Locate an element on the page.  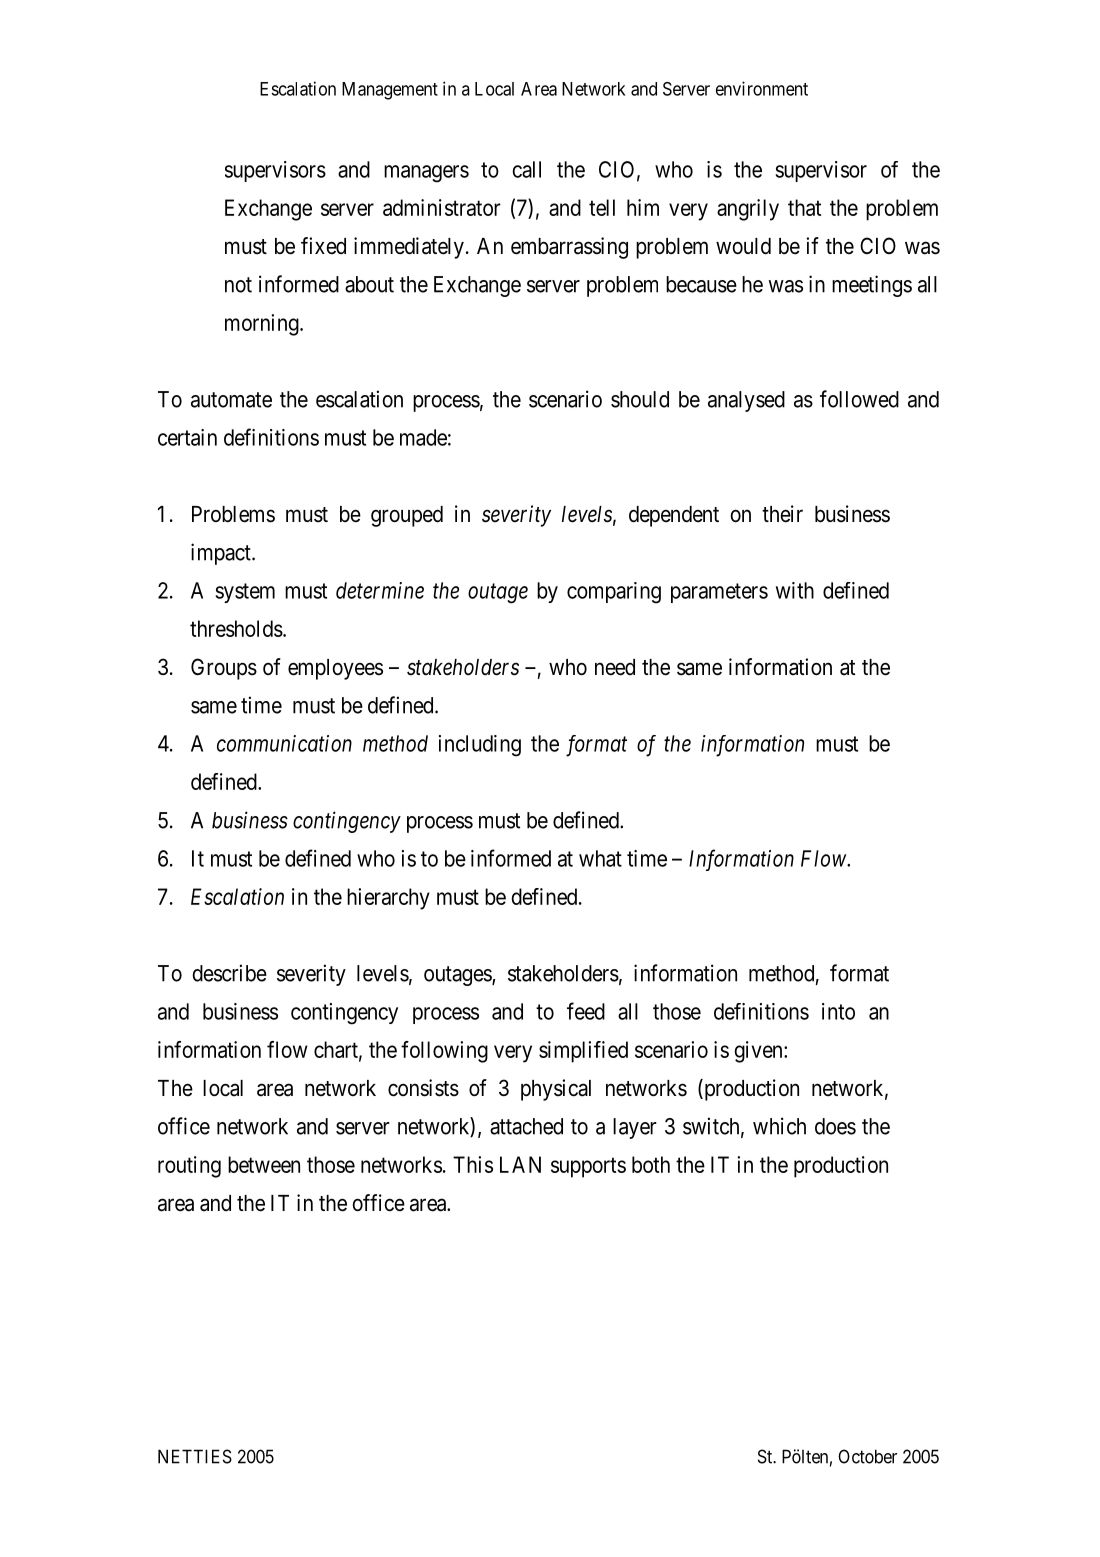
call is located at coordinates (526, 169).
